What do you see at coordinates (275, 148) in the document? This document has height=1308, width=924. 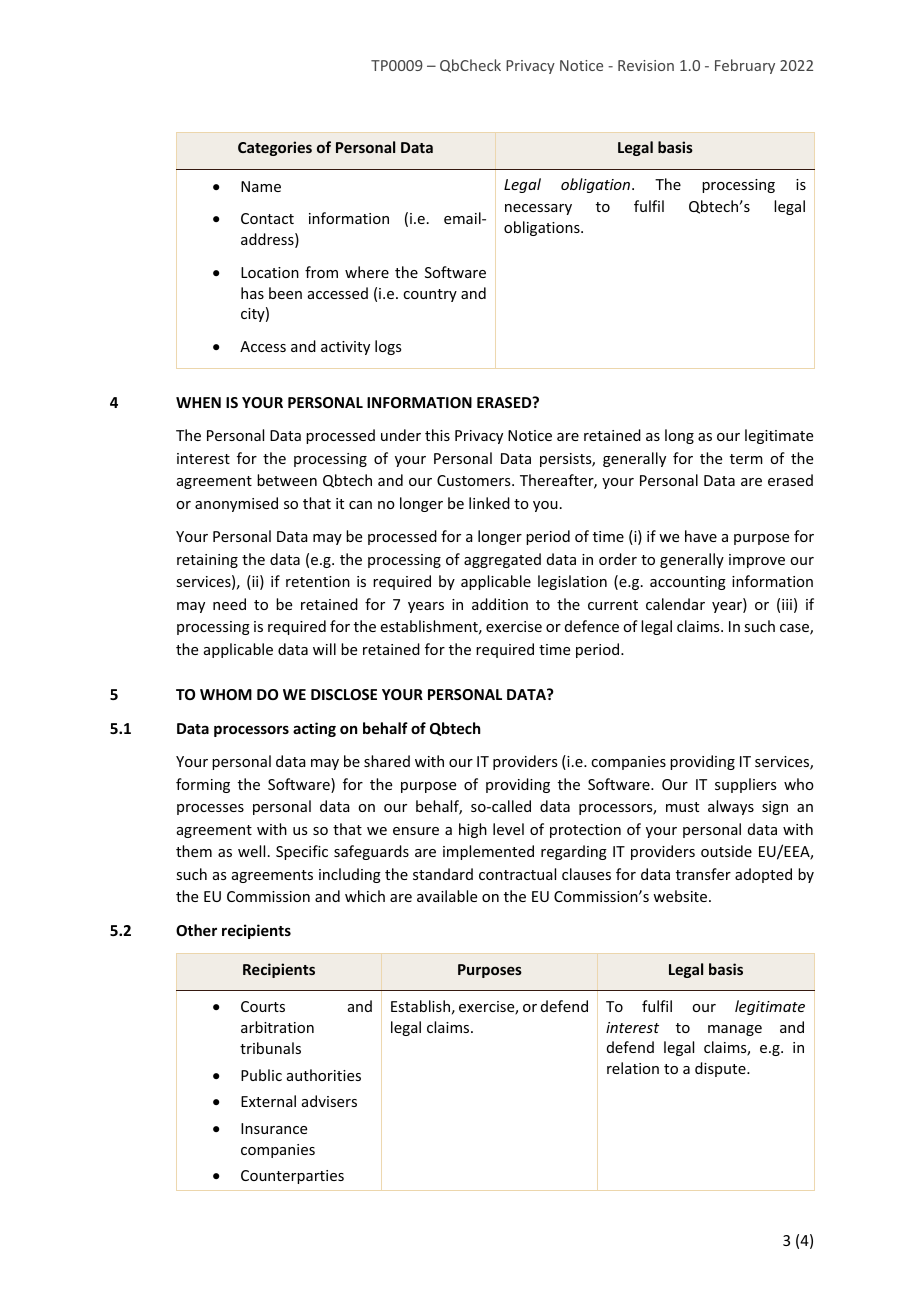 I see `Categories` at bounding box center [275, 148].
